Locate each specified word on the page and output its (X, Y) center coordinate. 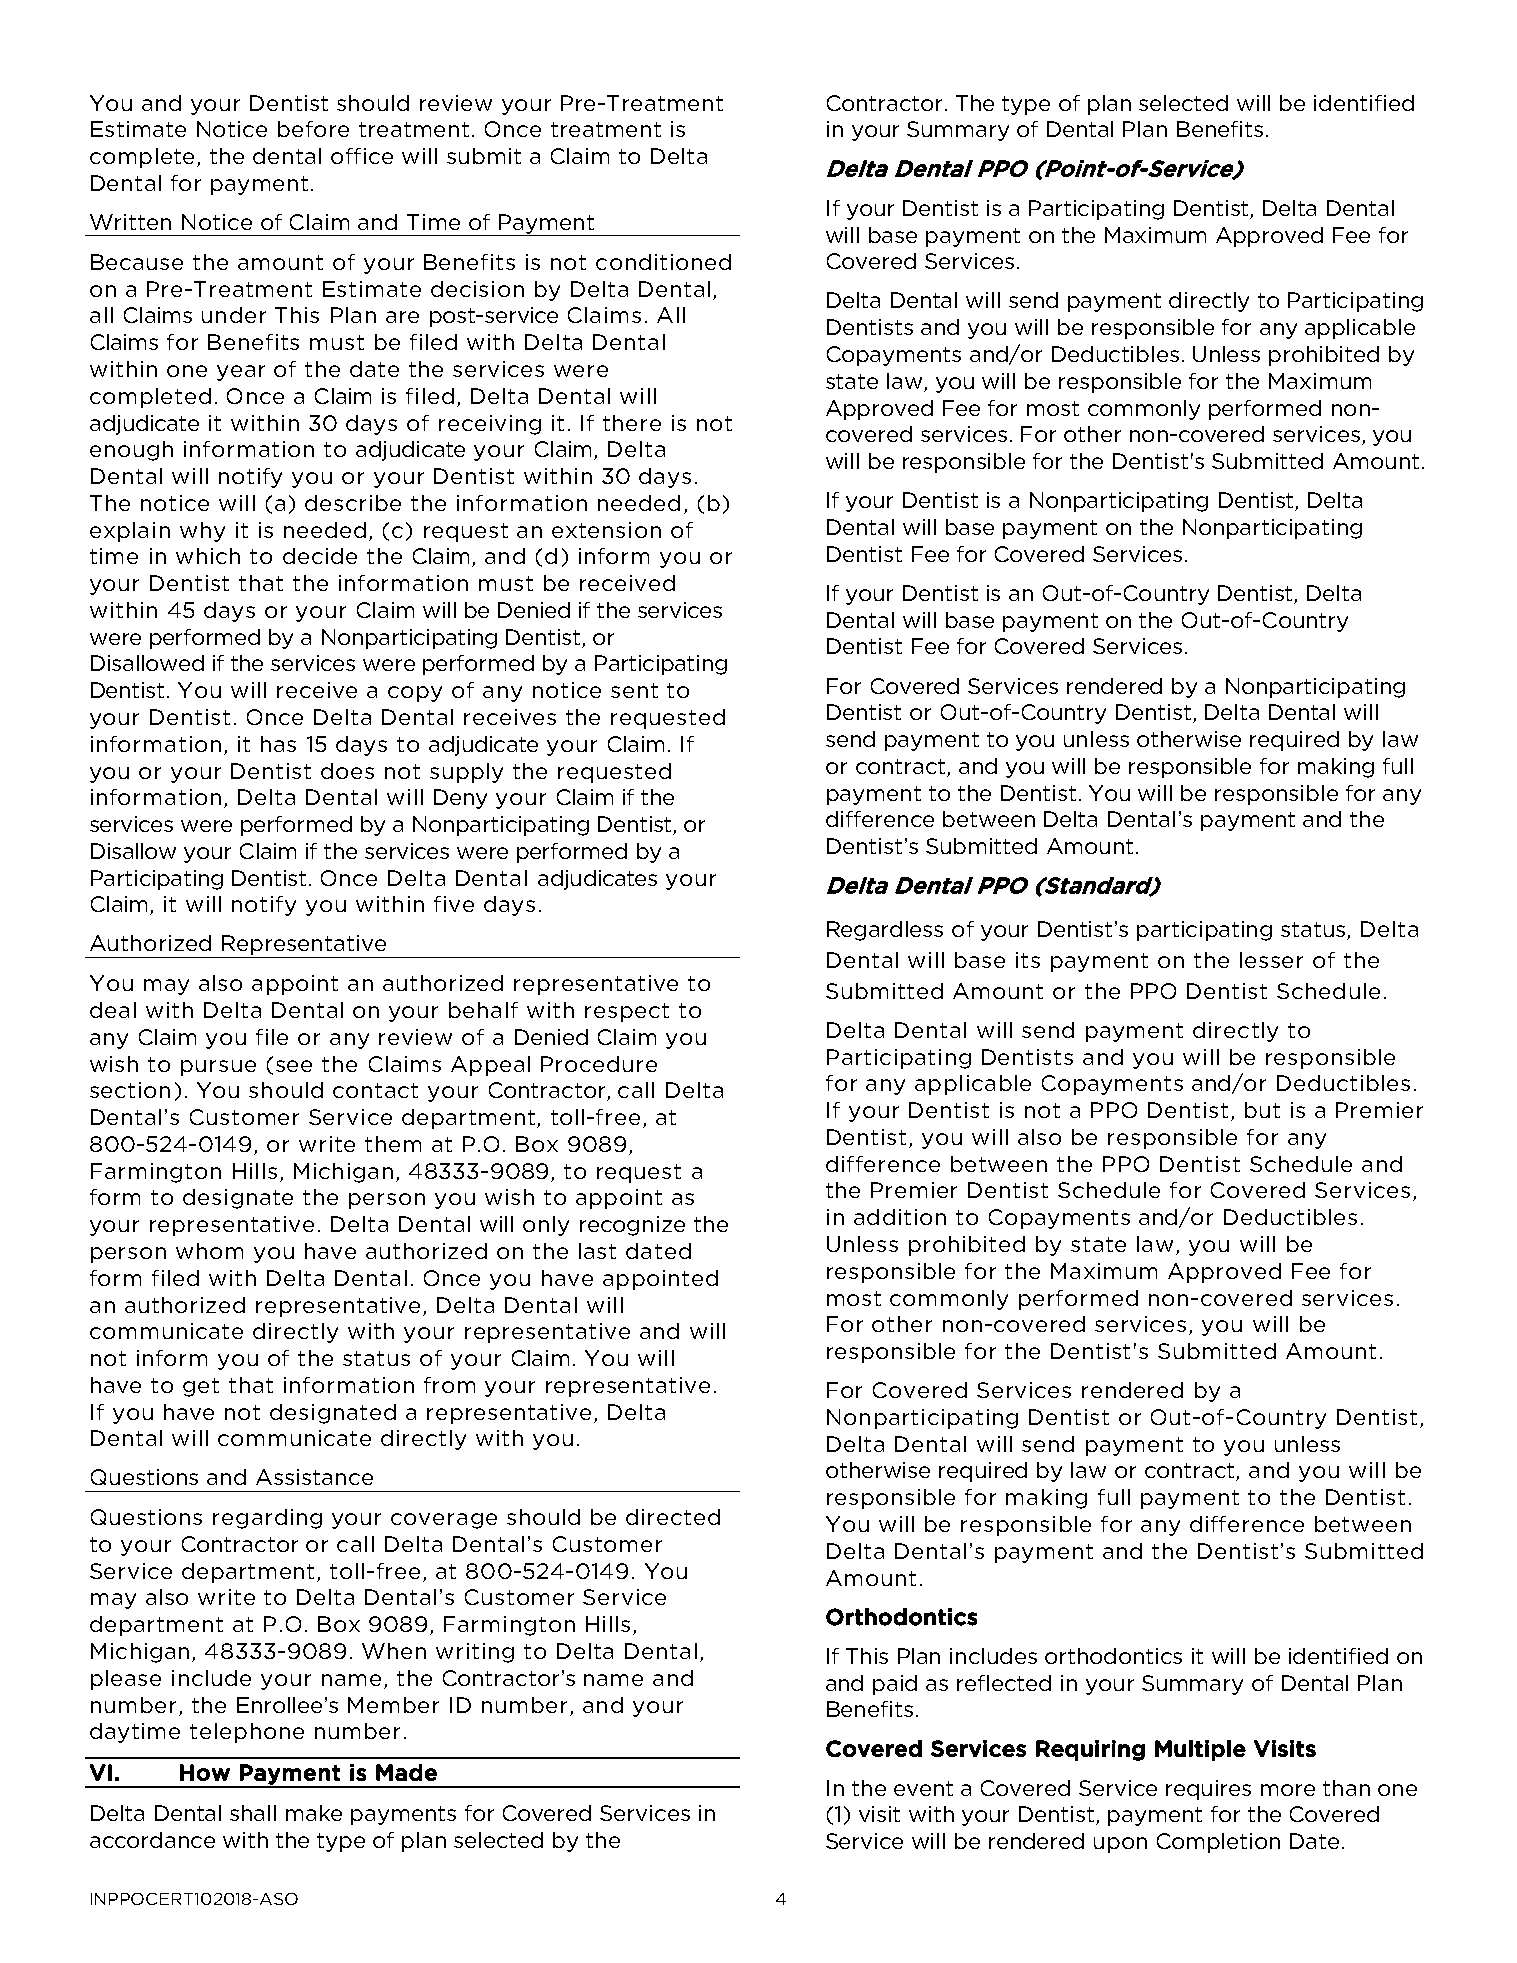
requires (1208, 1790)
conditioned (663, 262)
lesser (1271, 960)
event (923, 1788)
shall (253, 1813)
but (1262, 1110)
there (632, 423)
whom (209, 1251)
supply (466, 773)
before (313, 129)
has (278, 744)
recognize (632, 1226)
